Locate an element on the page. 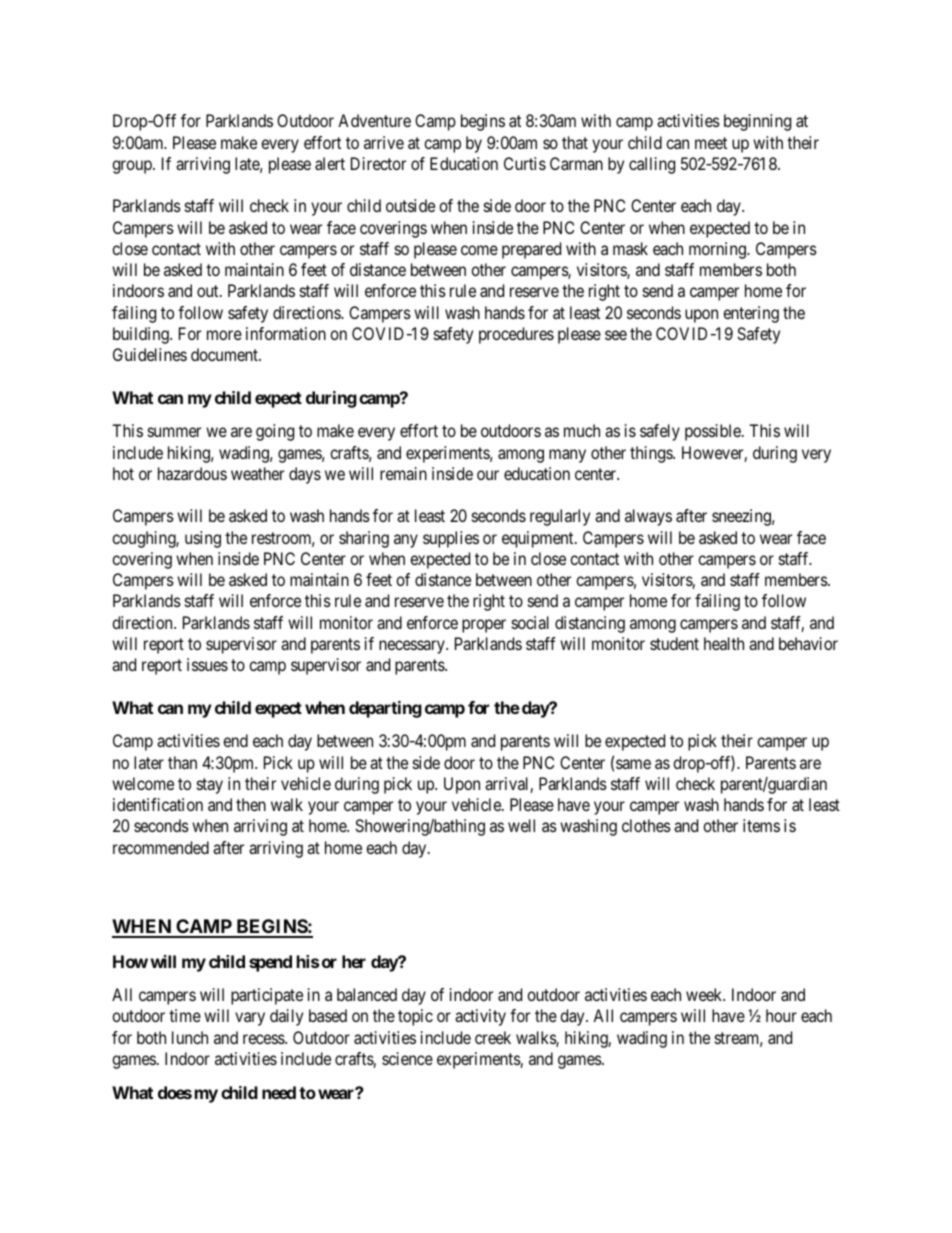 Image resolution: width=952 pixels, height=1233 pixels. remain is located at coordinates (403, 473).
